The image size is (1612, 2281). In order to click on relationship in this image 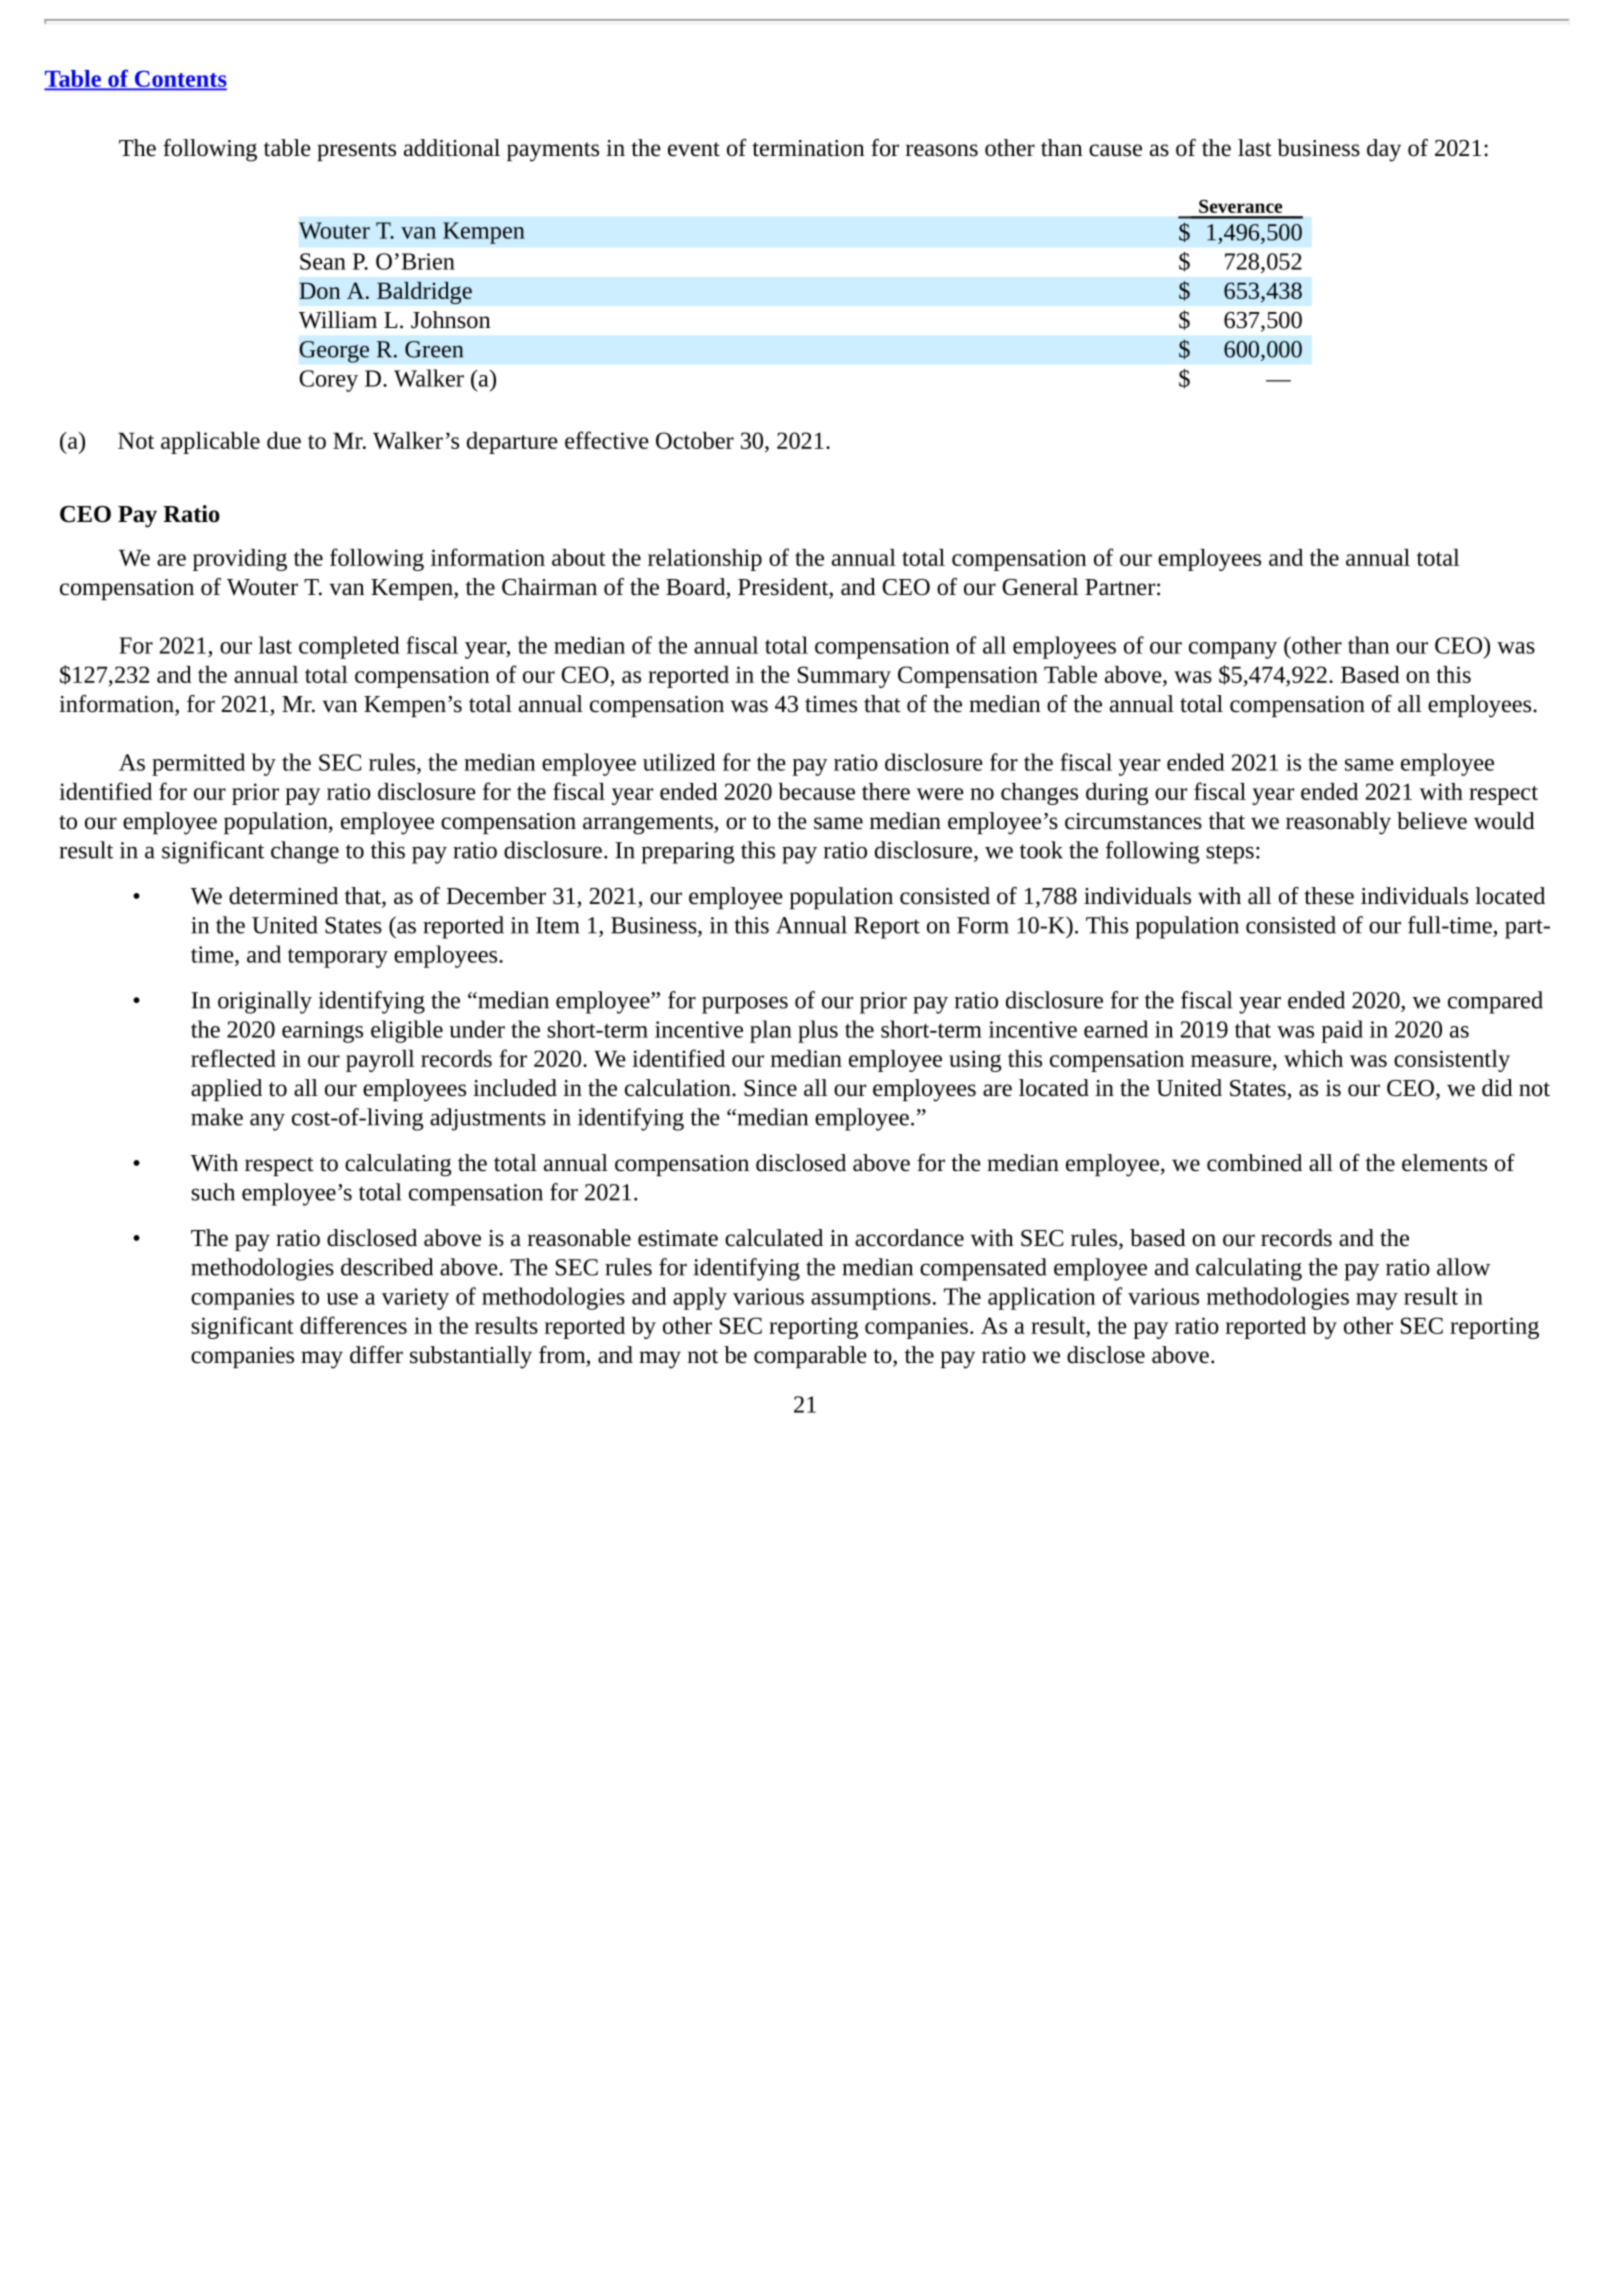, I will do `click(705, 560)`.
